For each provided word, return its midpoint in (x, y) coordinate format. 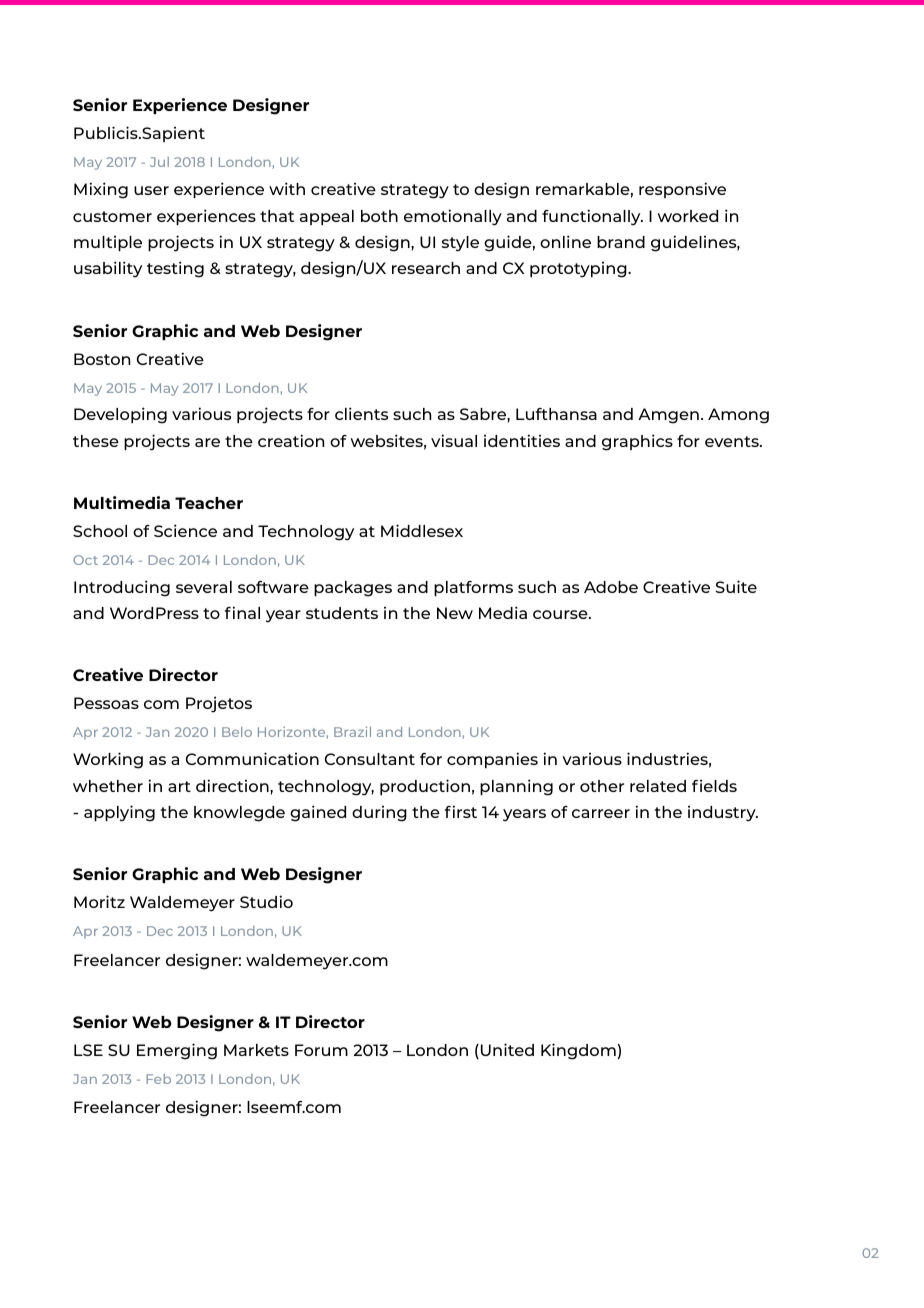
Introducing (122, 588)
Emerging (177, 1051)
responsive (682, 190)
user (151, 190)
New (455, 613)
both (379, 216)
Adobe (611, 587)
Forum (321, 1050)
